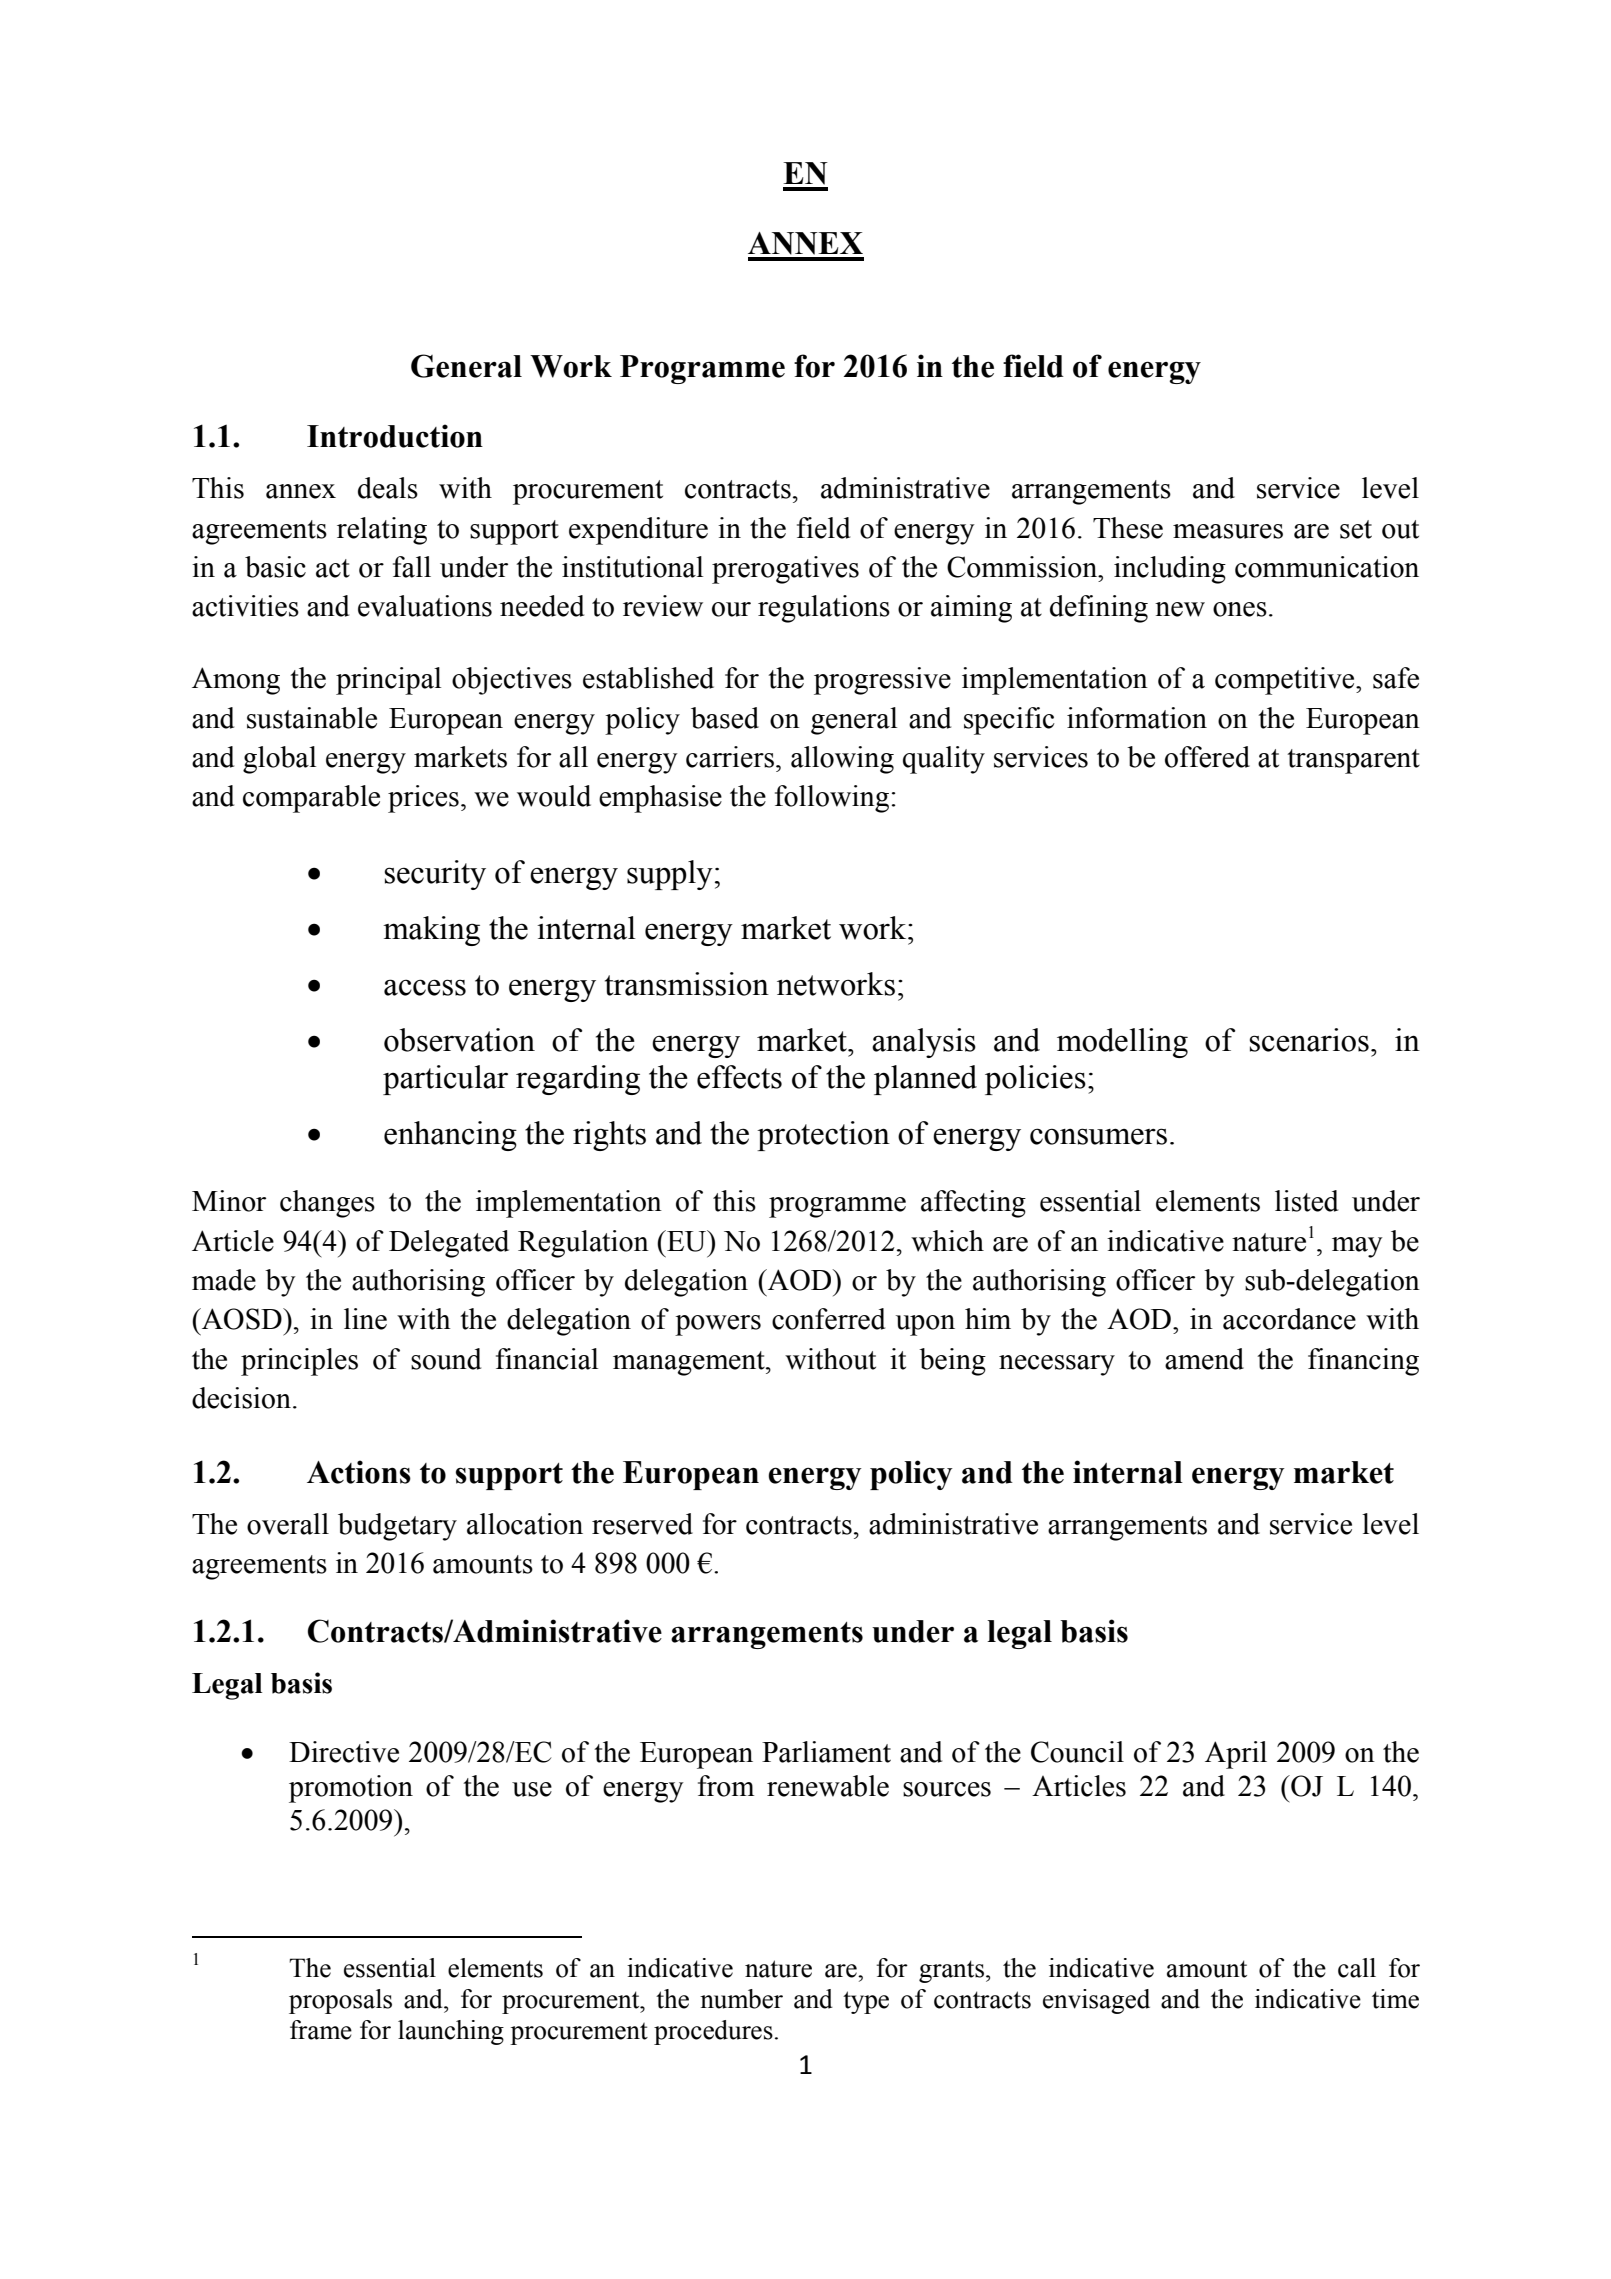  Describe the element at coordinates (1306, 1201) in the page. I see `listed` at that location.
